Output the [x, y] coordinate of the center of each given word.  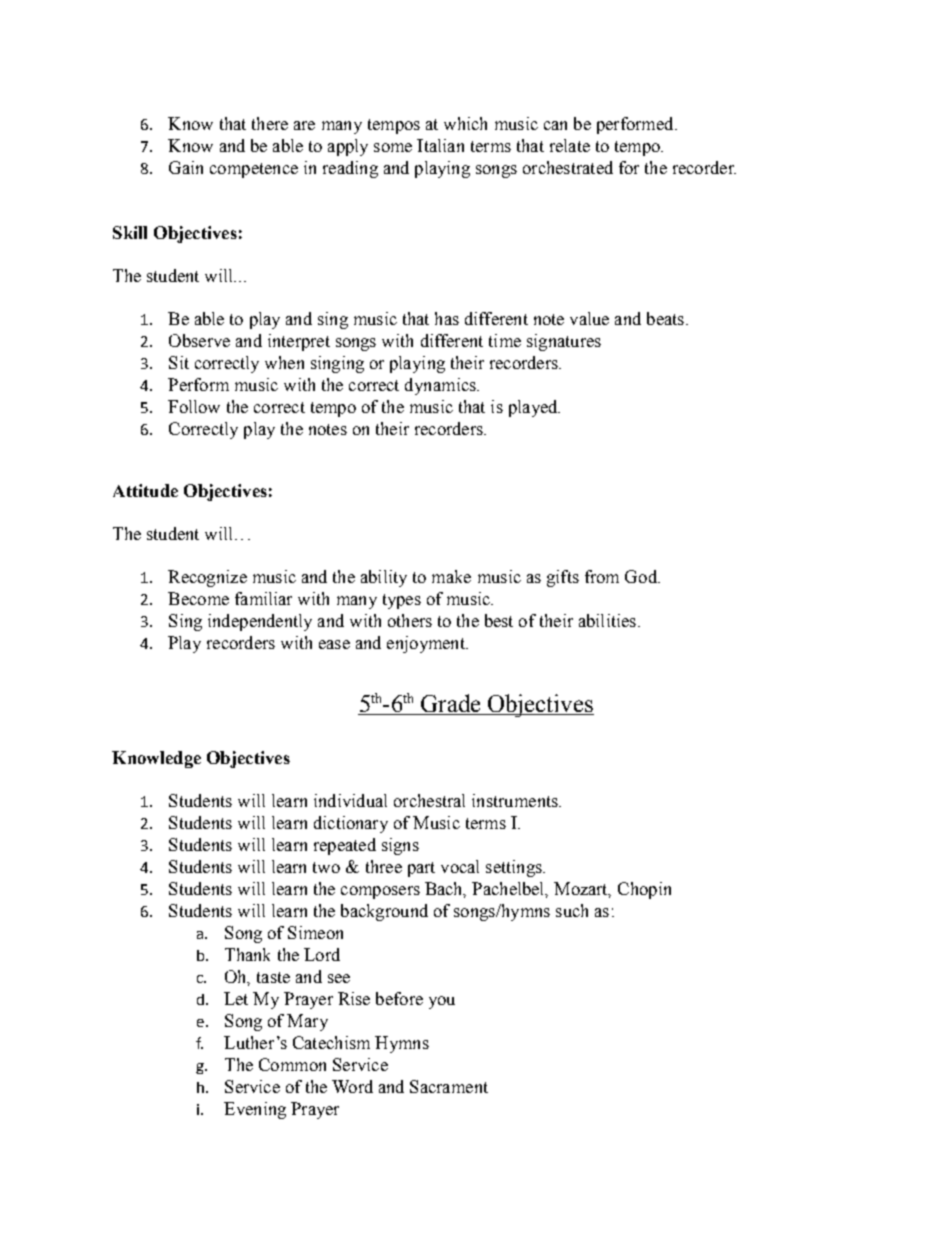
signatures [564, 342]
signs [400, 846]
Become [198, 598]
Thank [247, 954]
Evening [255, 1110]
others [410, 620]
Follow [194, 406]
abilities [607, 620]
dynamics [441, 386]
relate [570, 145]
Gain [186, 167]
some [393, 147]
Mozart [582, 890]
